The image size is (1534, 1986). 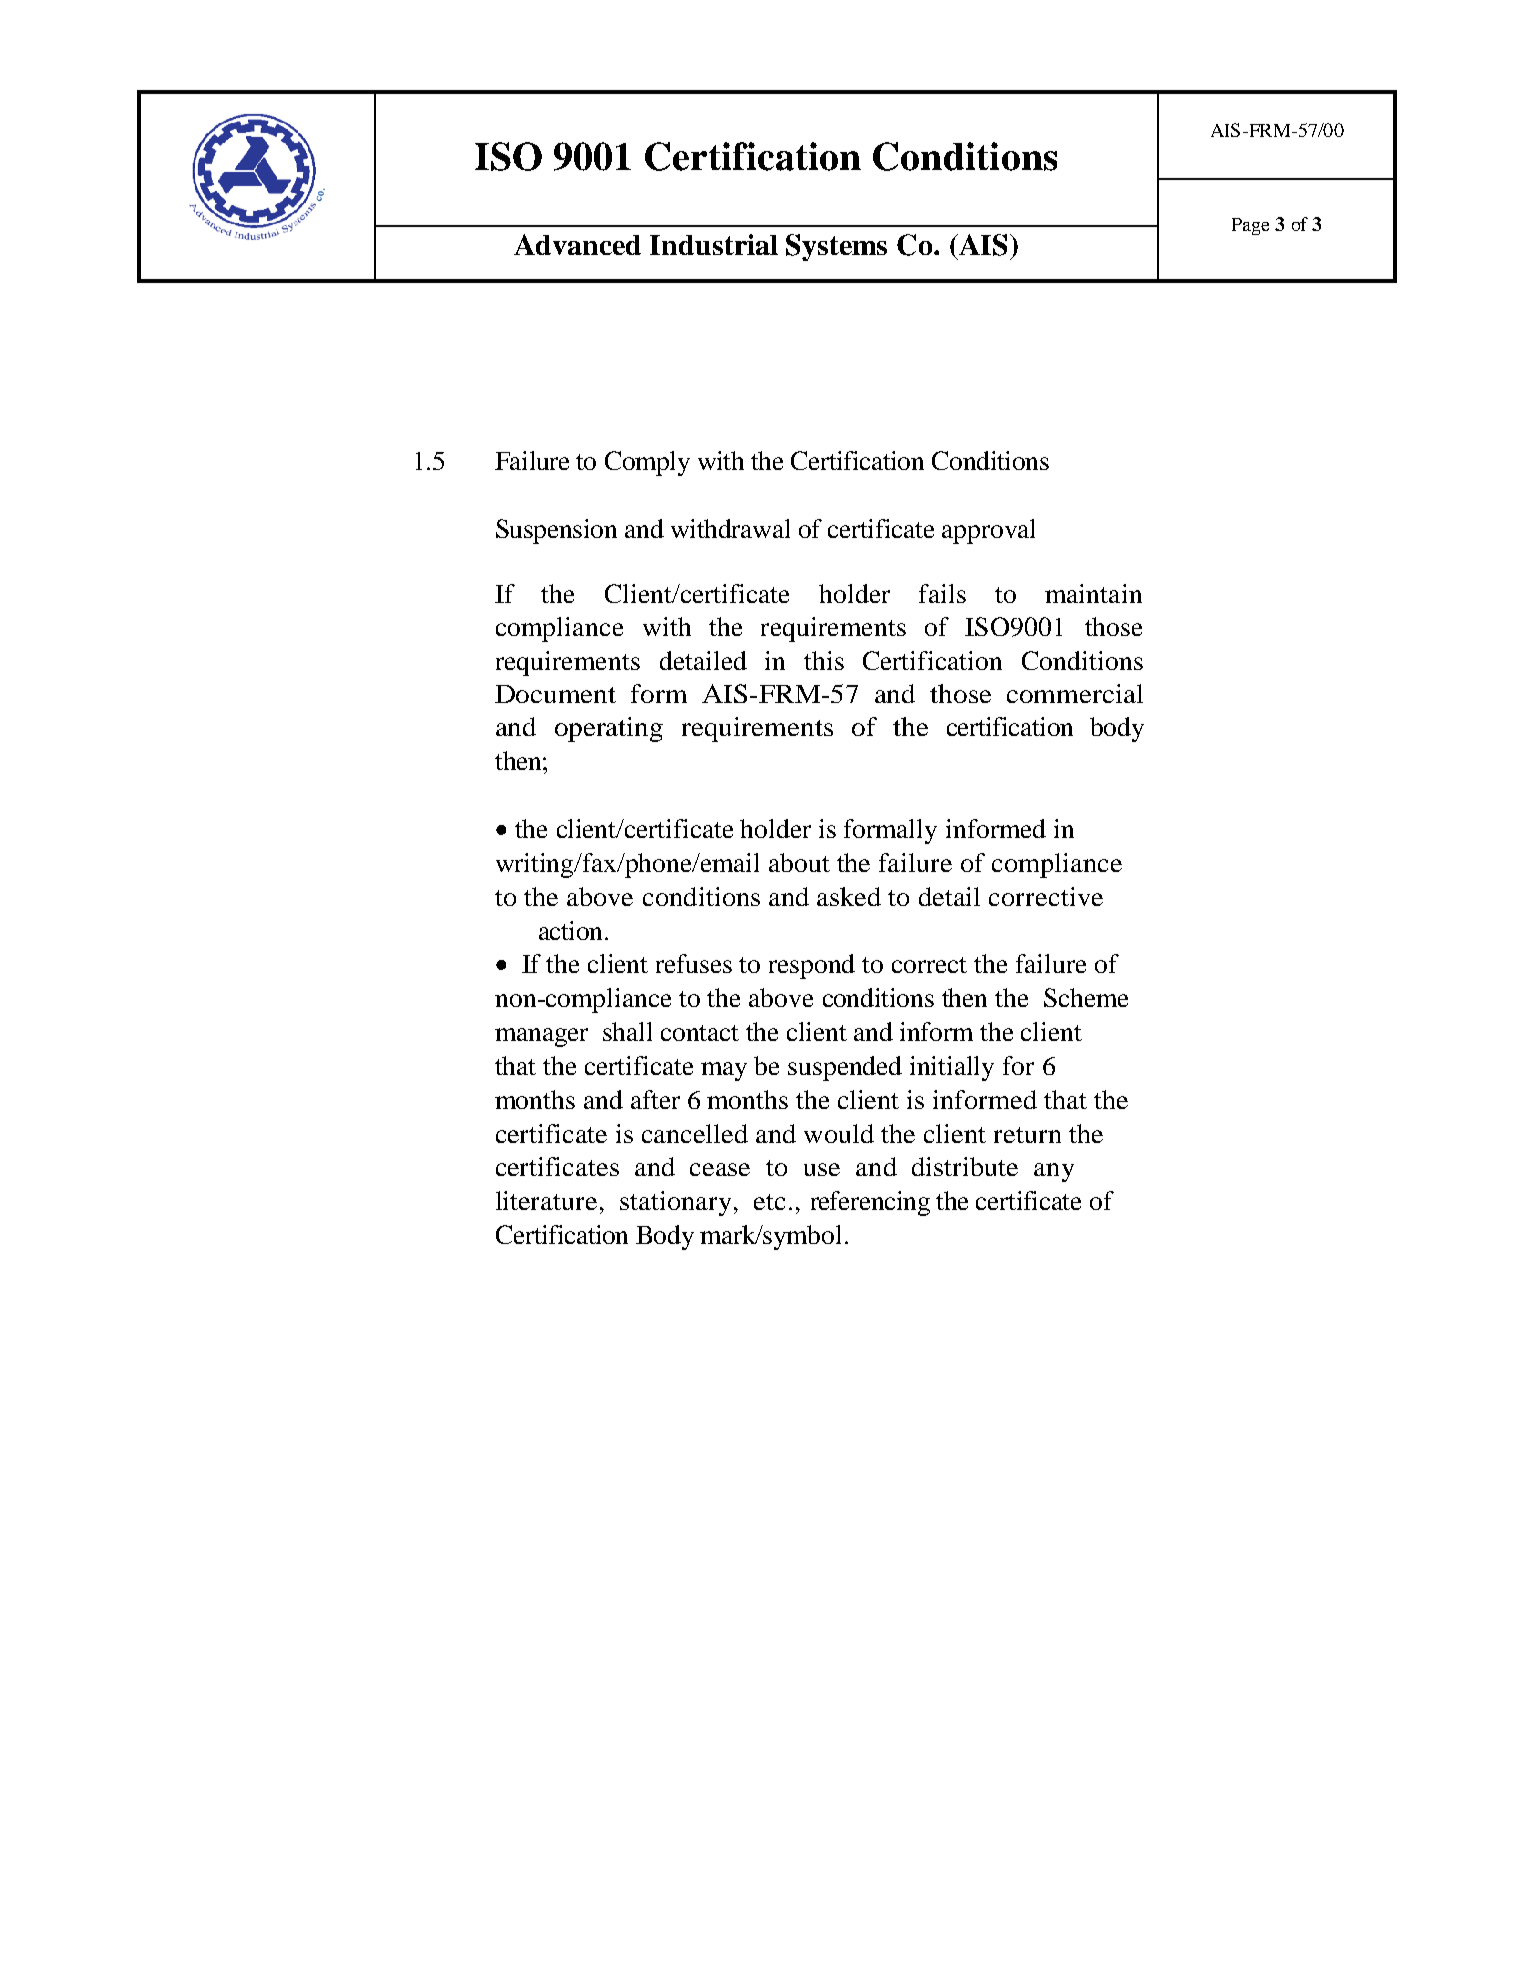 What do you see at coordinates (836, 247) in the screenshot?
I see `Systems` at bounding box center [836, 247].
